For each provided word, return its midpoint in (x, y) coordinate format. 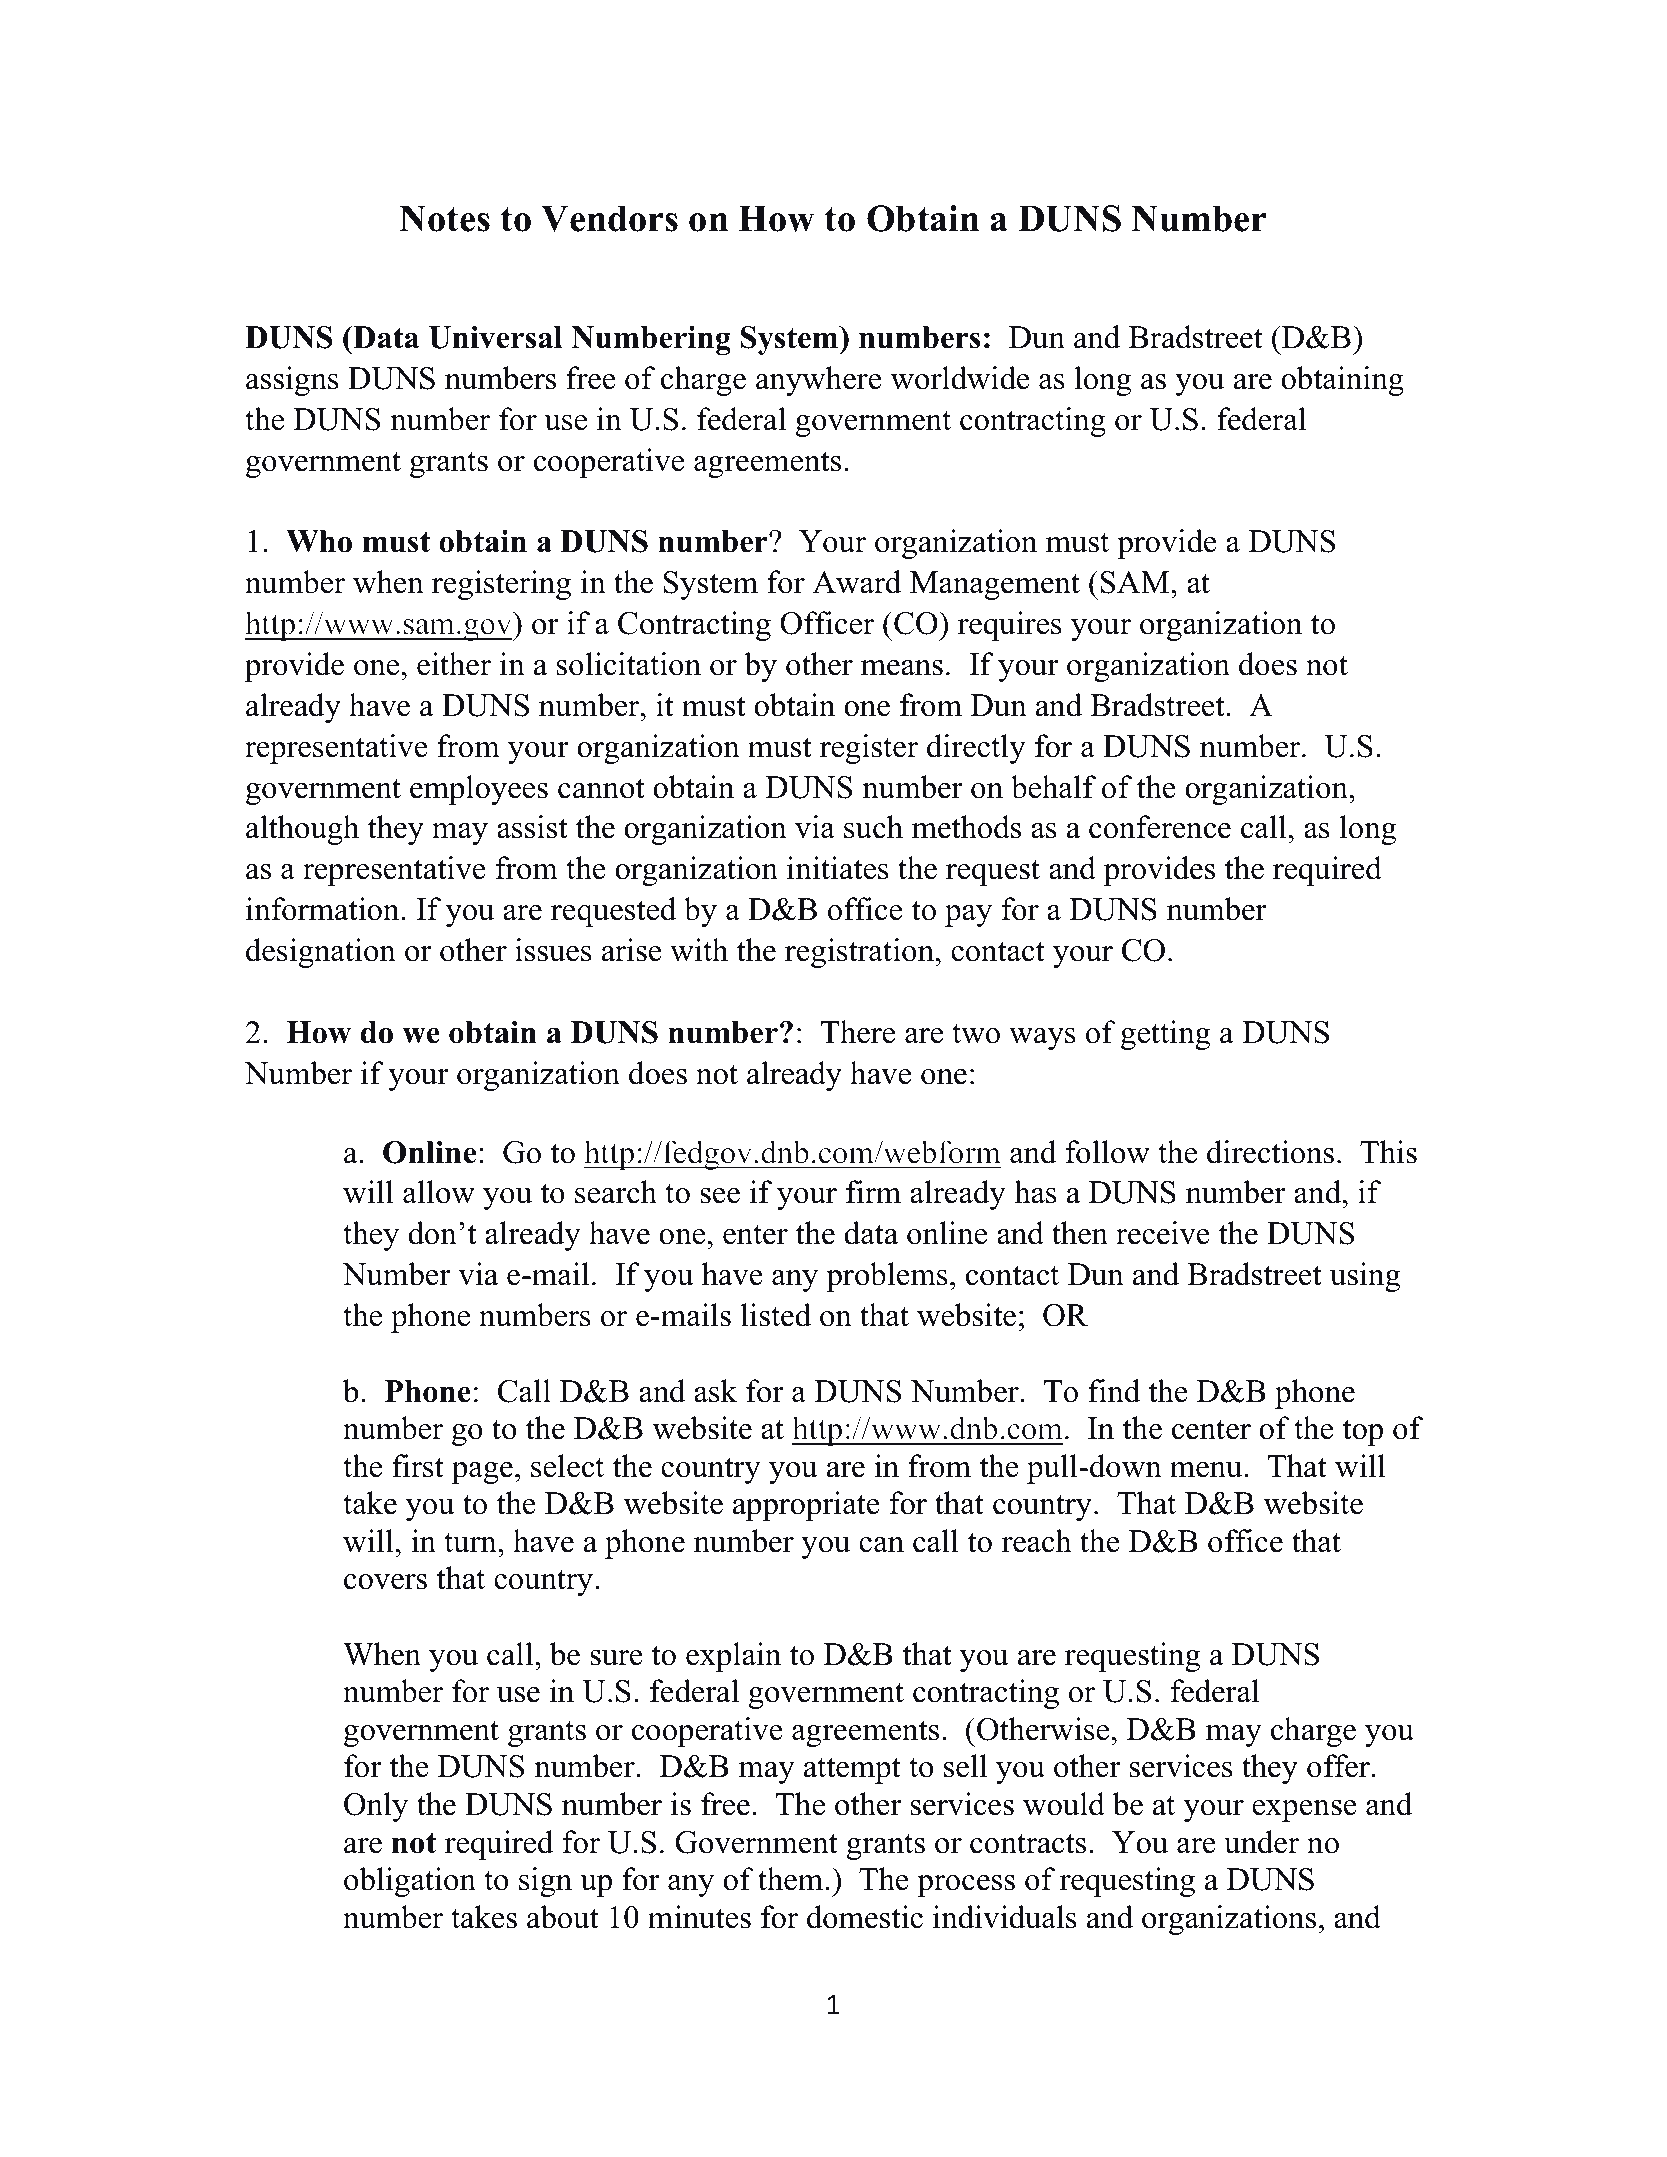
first (418, 1466)
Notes (444, 218)
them (792, 1879)
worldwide (960, 378)
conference (1160, 827)
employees (479, 790)
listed (776, 1315)
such (873, 827)
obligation (410, 1882)
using (1365, 1277)
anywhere (819, 381)
